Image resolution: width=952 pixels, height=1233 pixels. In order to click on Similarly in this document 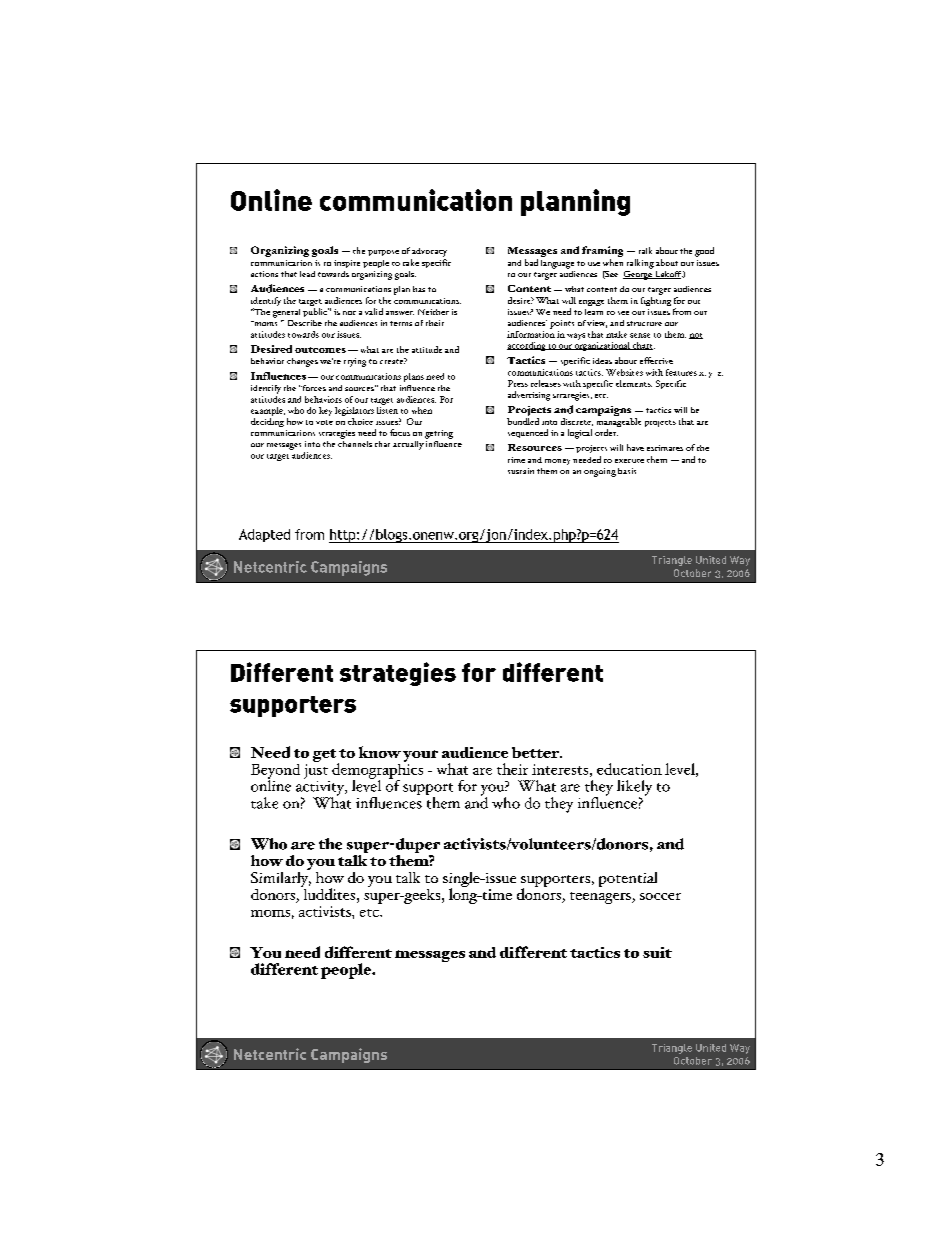, I will do `click(281, 879)`.
